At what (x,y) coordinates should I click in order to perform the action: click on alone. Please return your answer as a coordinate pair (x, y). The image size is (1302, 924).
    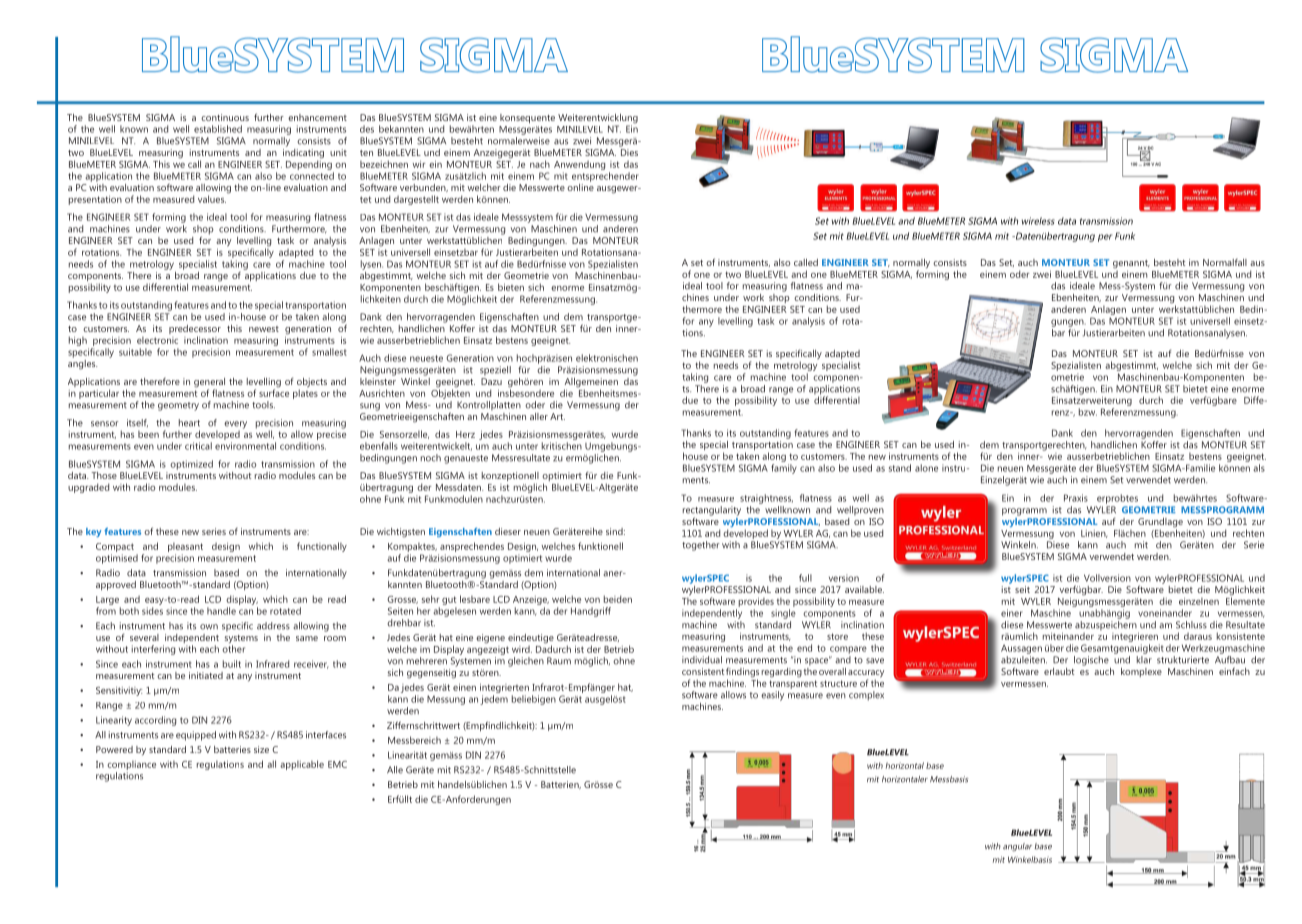
    Looking at the image, I should click on (926, 468).
